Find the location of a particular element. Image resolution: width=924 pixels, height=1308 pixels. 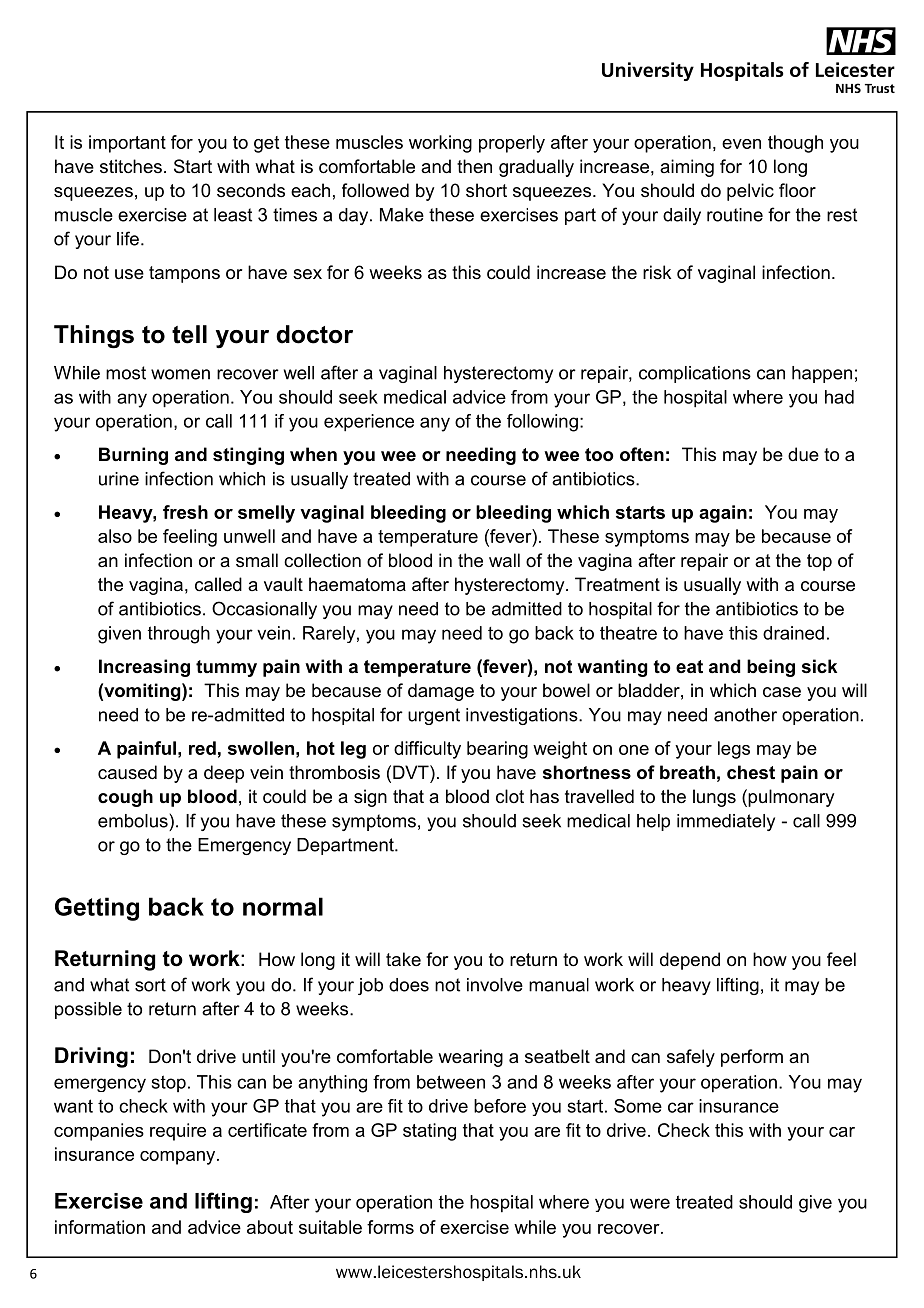

Burning is located at coordinates (133, 456).
